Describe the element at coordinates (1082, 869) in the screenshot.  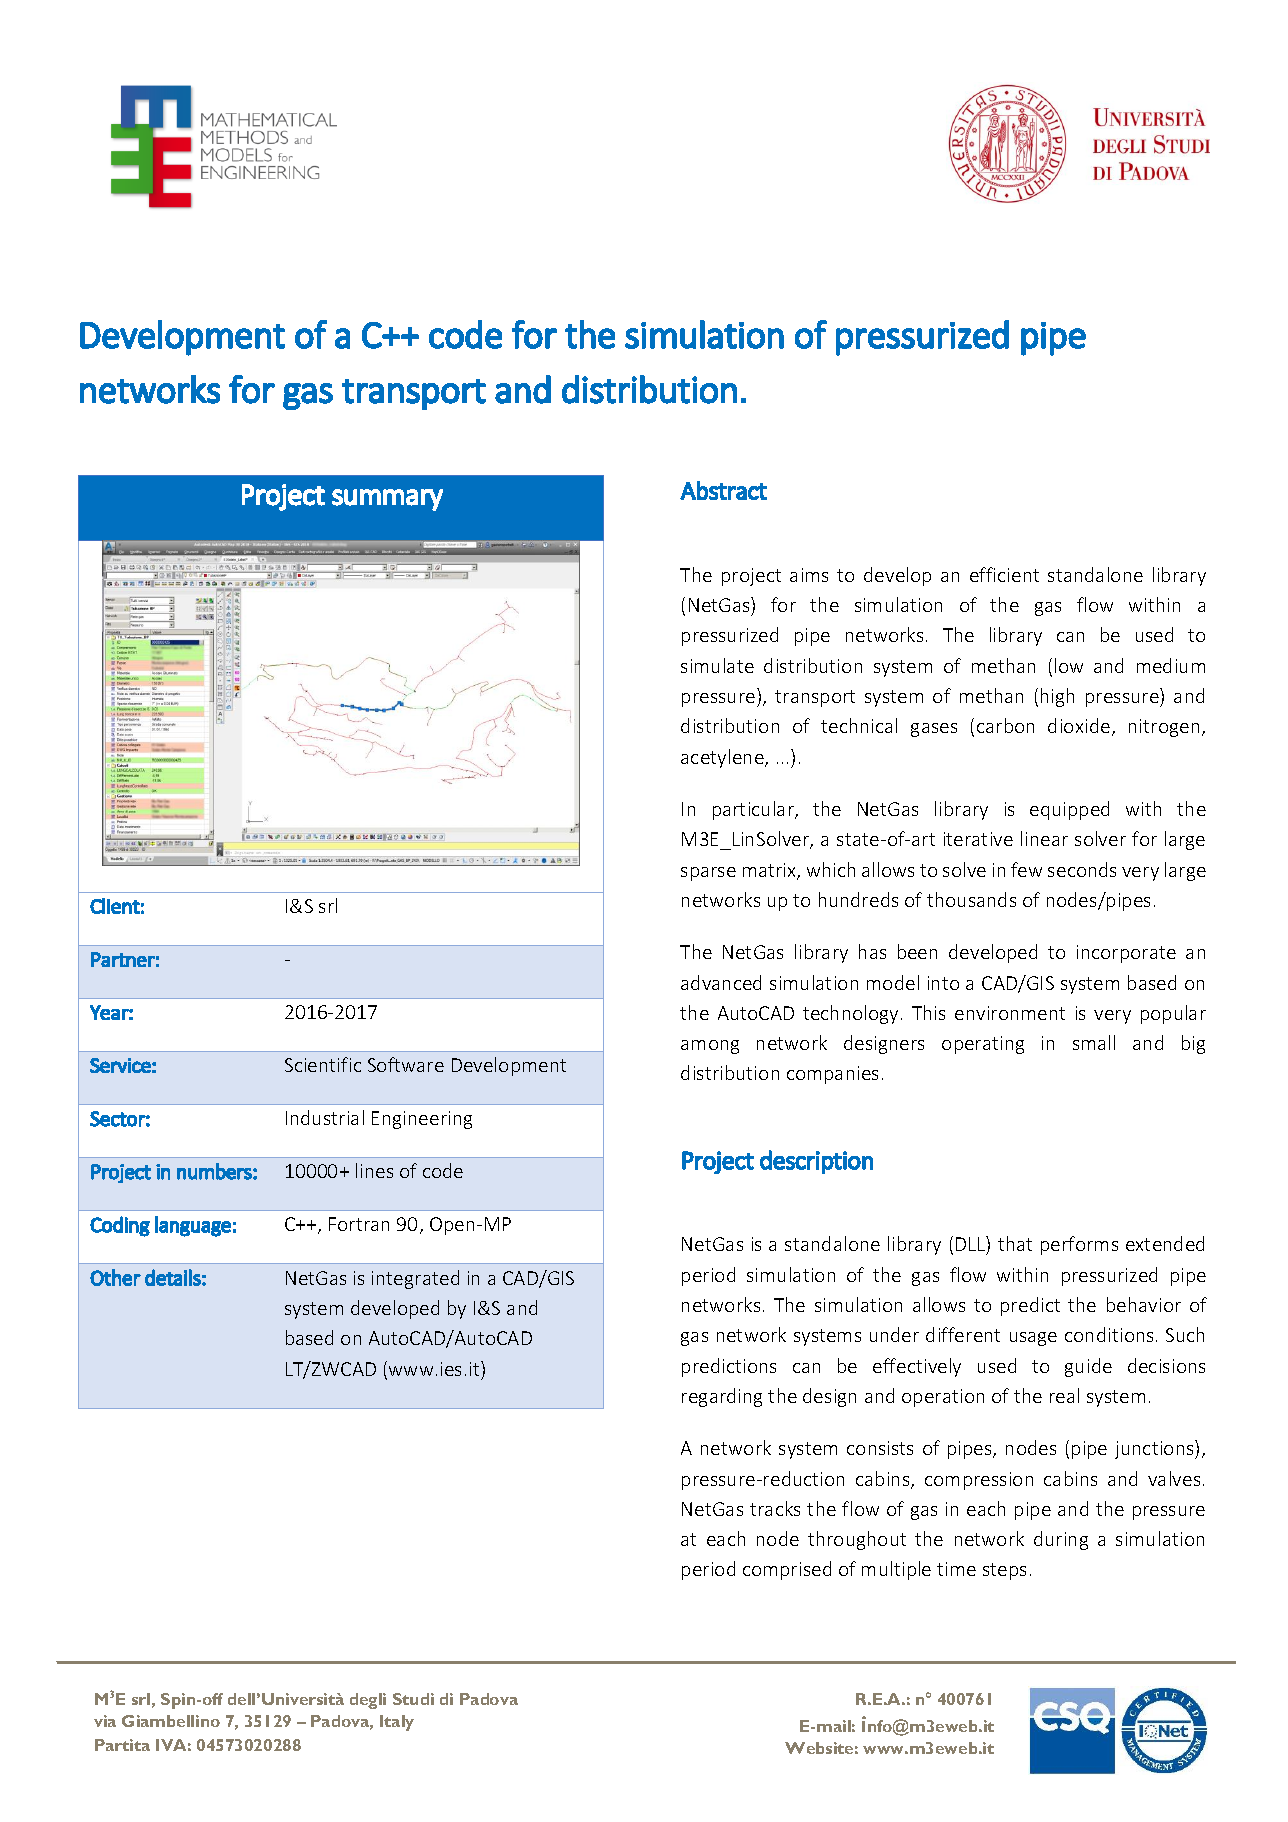
I see `seconds` at that location.
